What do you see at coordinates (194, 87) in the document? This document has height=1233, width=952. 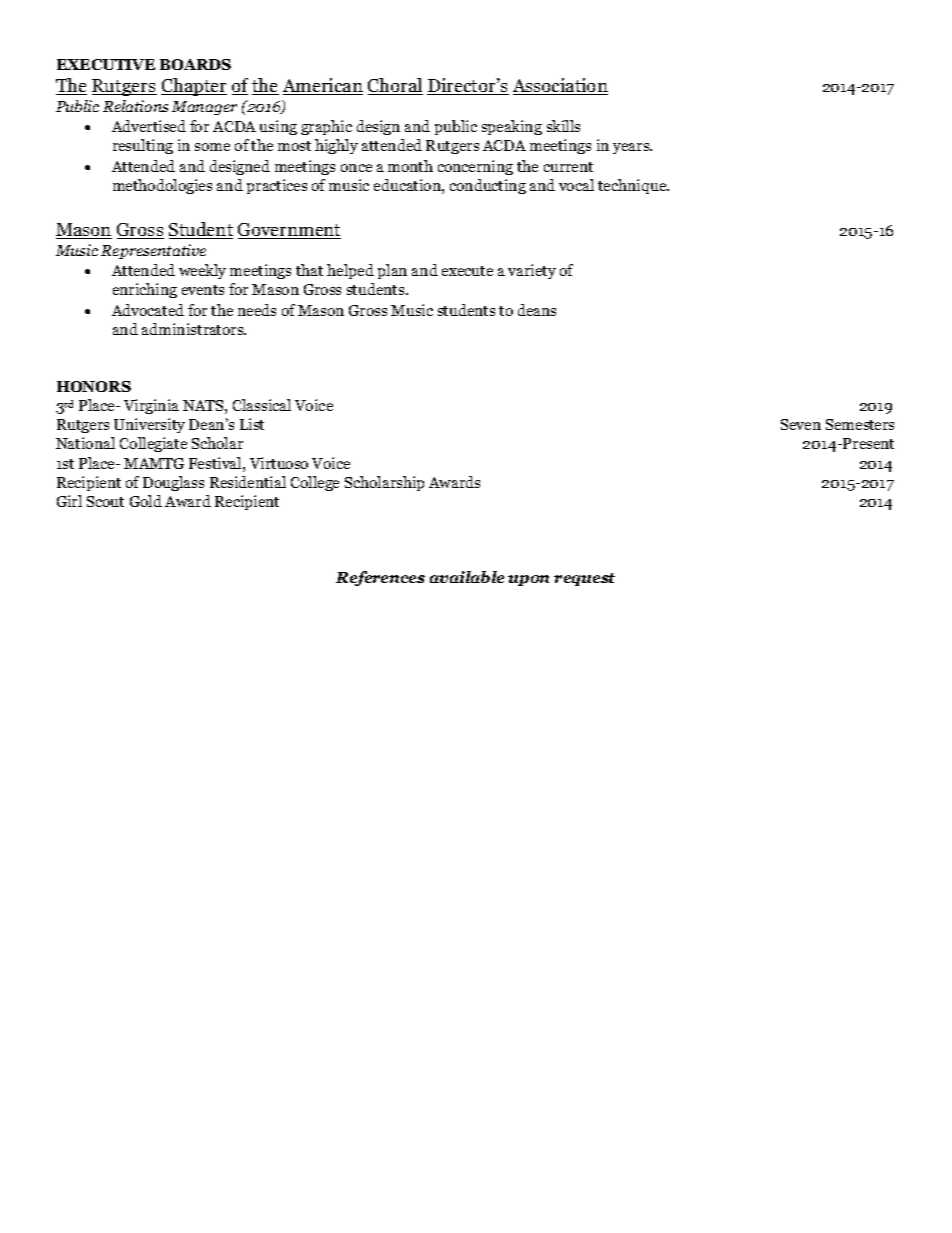 I see `Chapter` at bounding box center [194, 87].
